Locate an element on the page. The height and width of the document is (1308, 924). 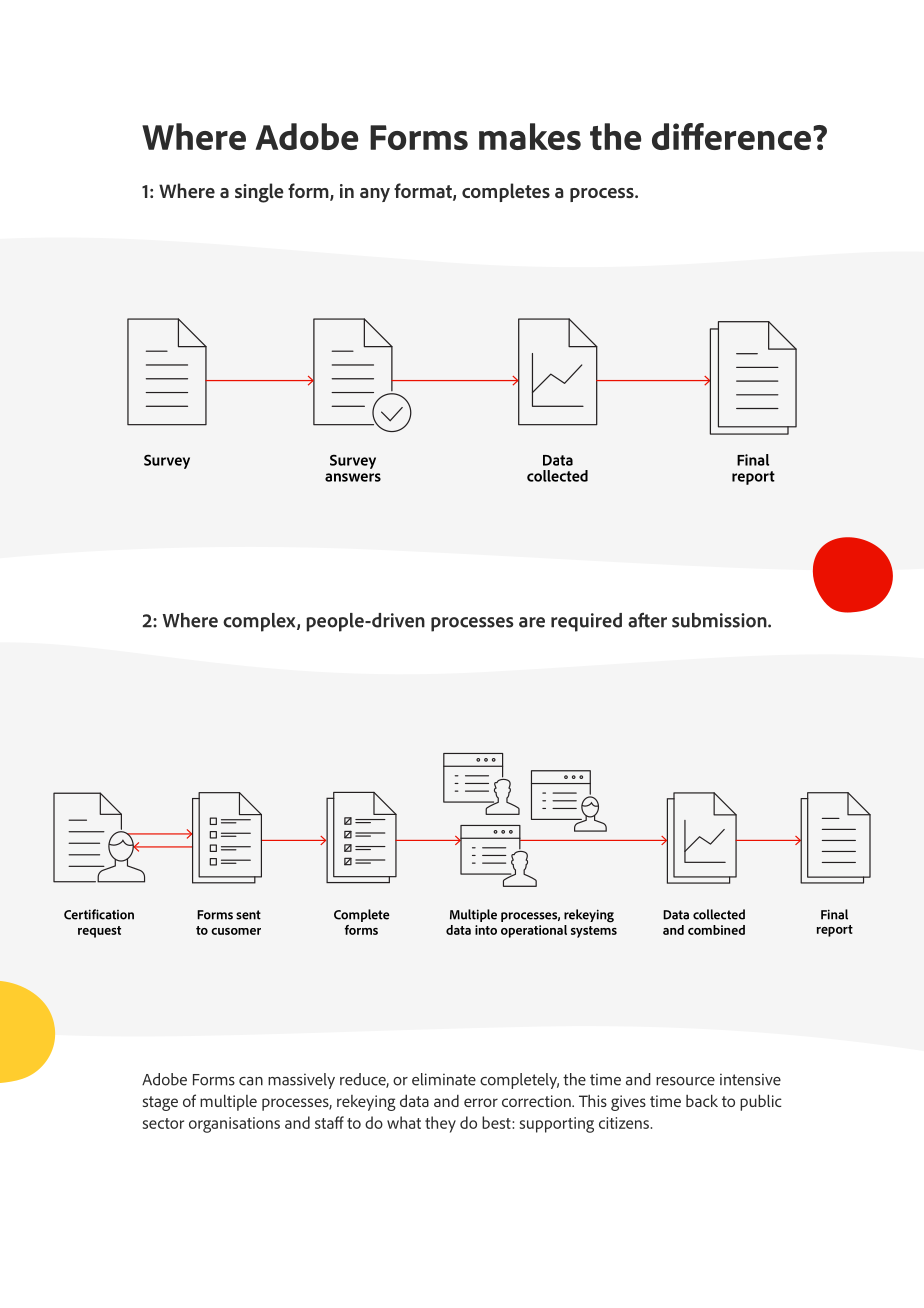
eliminate is located at coordinates (444, 1079).
